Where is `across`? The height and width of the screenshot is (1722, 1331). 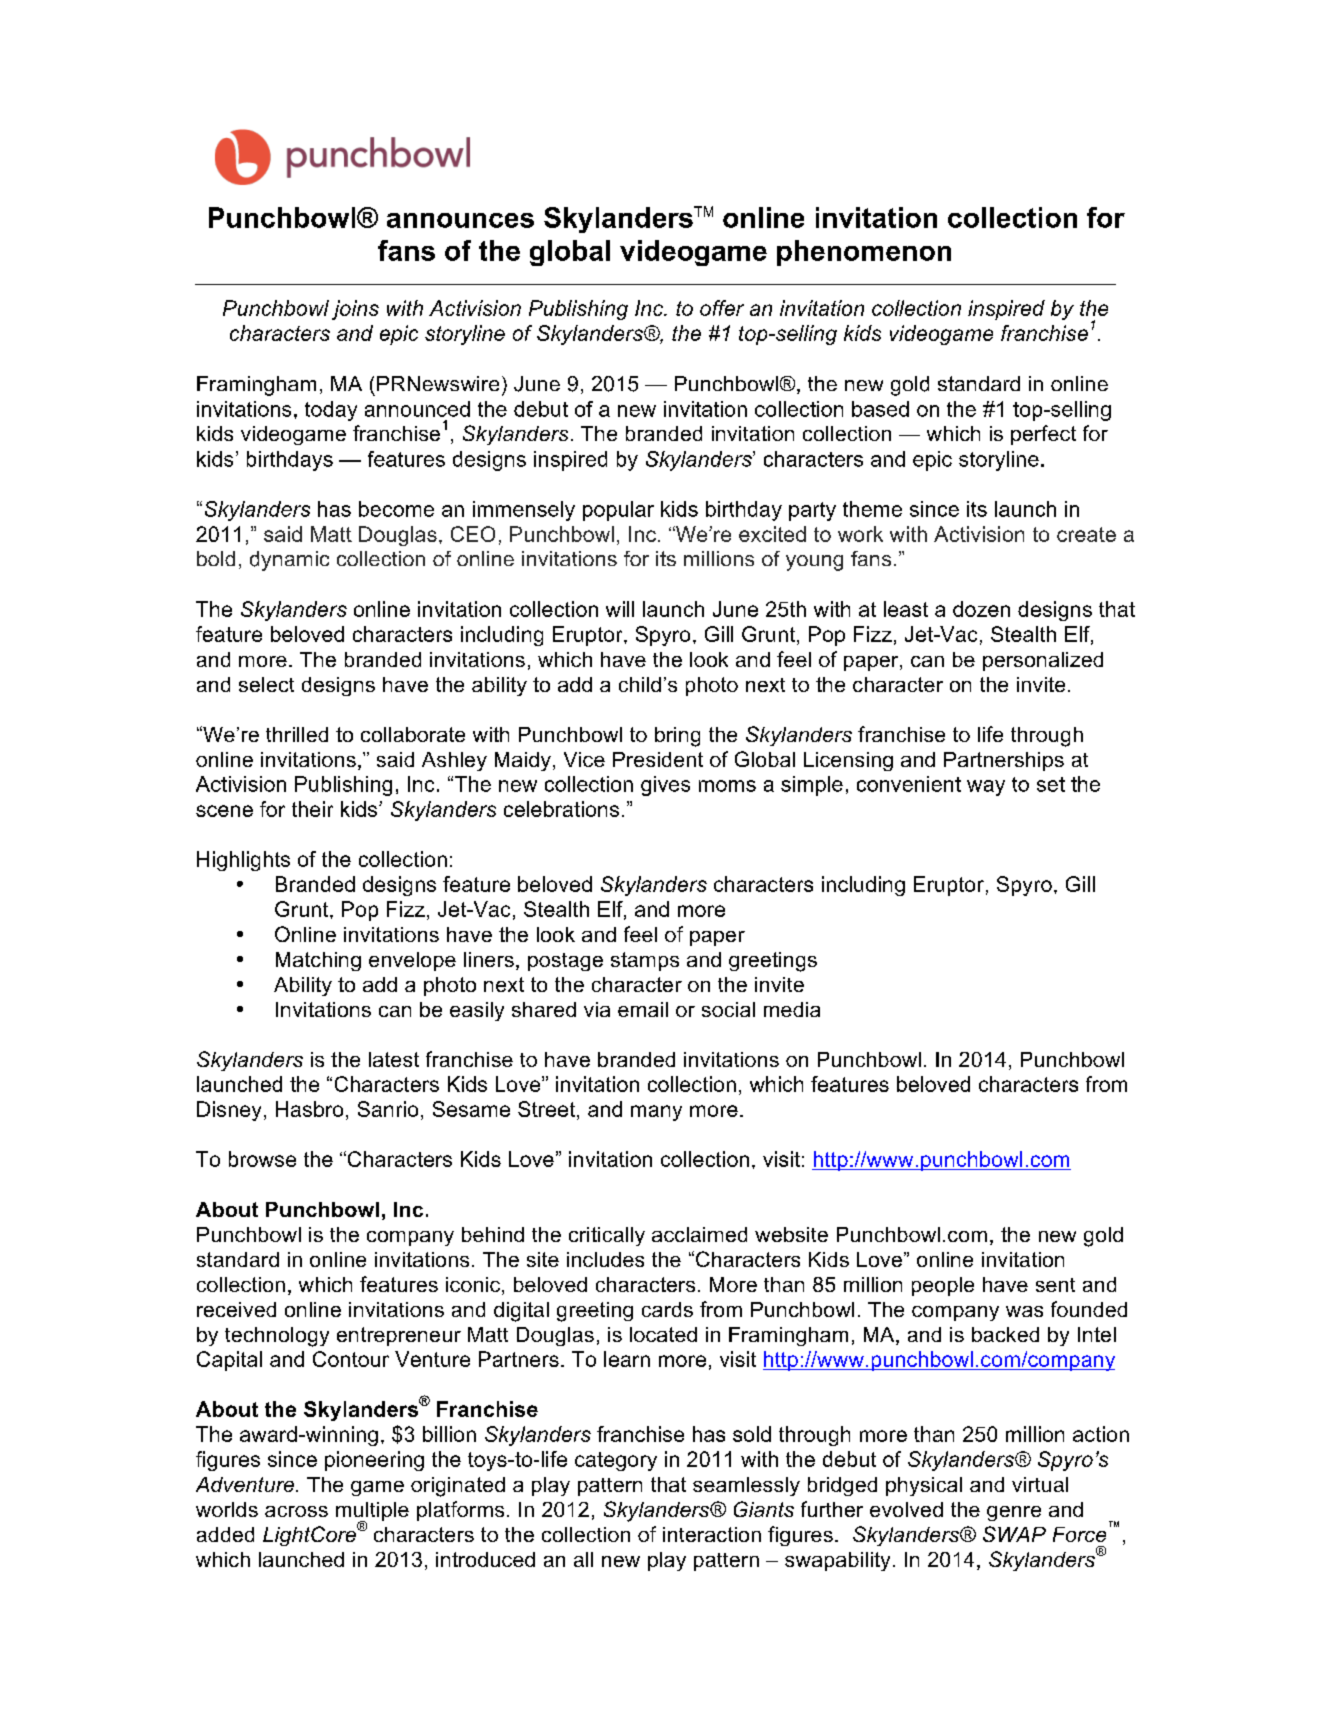
across is located at coordinates (296, 1511).
